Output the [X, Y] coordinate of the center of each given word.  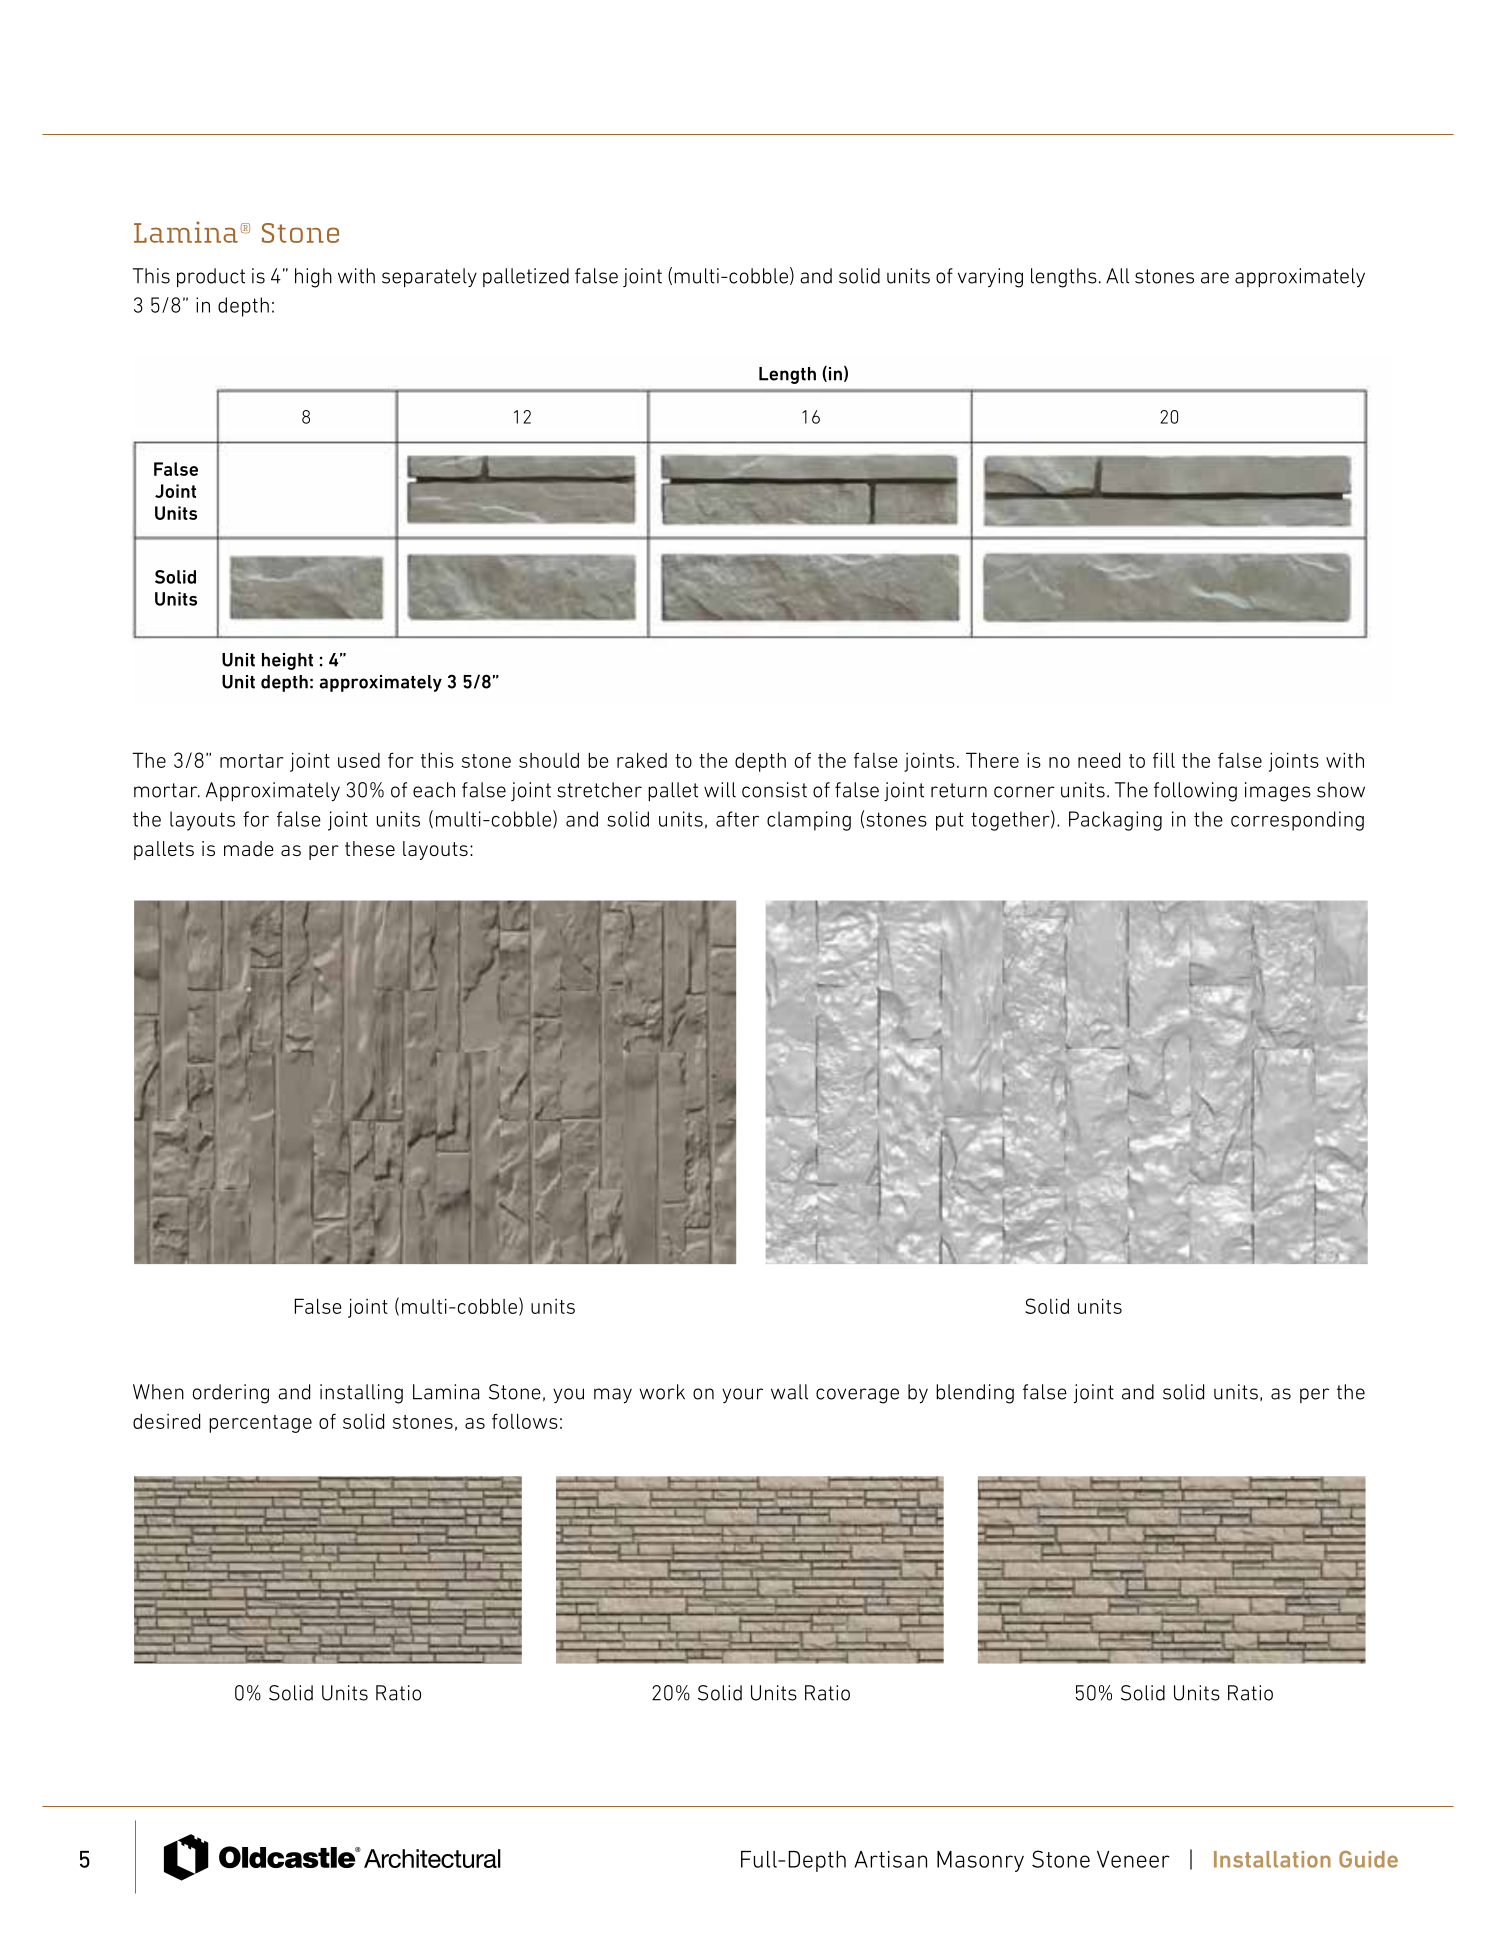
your [742, 1395]
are [1215, 278]
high [313, 278]
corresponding [1297, 821]
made [249, 848]
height [287, 661]
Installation [1272, 1859]
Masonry [980, 1861]
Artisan [890, 1859]
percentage [260, 1424]
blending [975, 1394]
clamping [809, 821]
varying [990, 278]
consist [774, 790]
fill [1164, 760]
